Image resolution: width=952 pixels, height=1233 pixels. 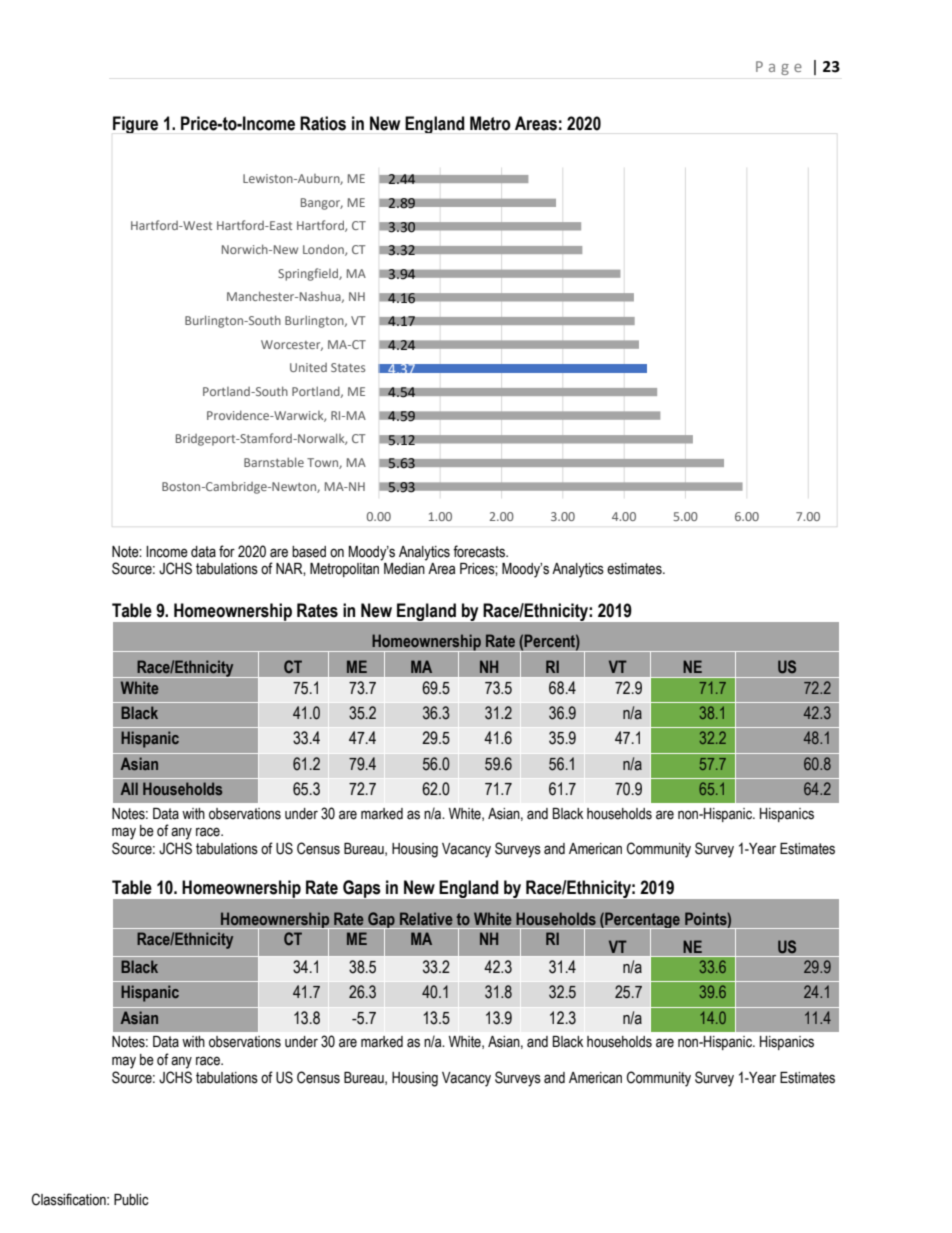 What do you see at coordinates (426, 918) in the image?
I see `Relative` at bounding box center [426, 918].
